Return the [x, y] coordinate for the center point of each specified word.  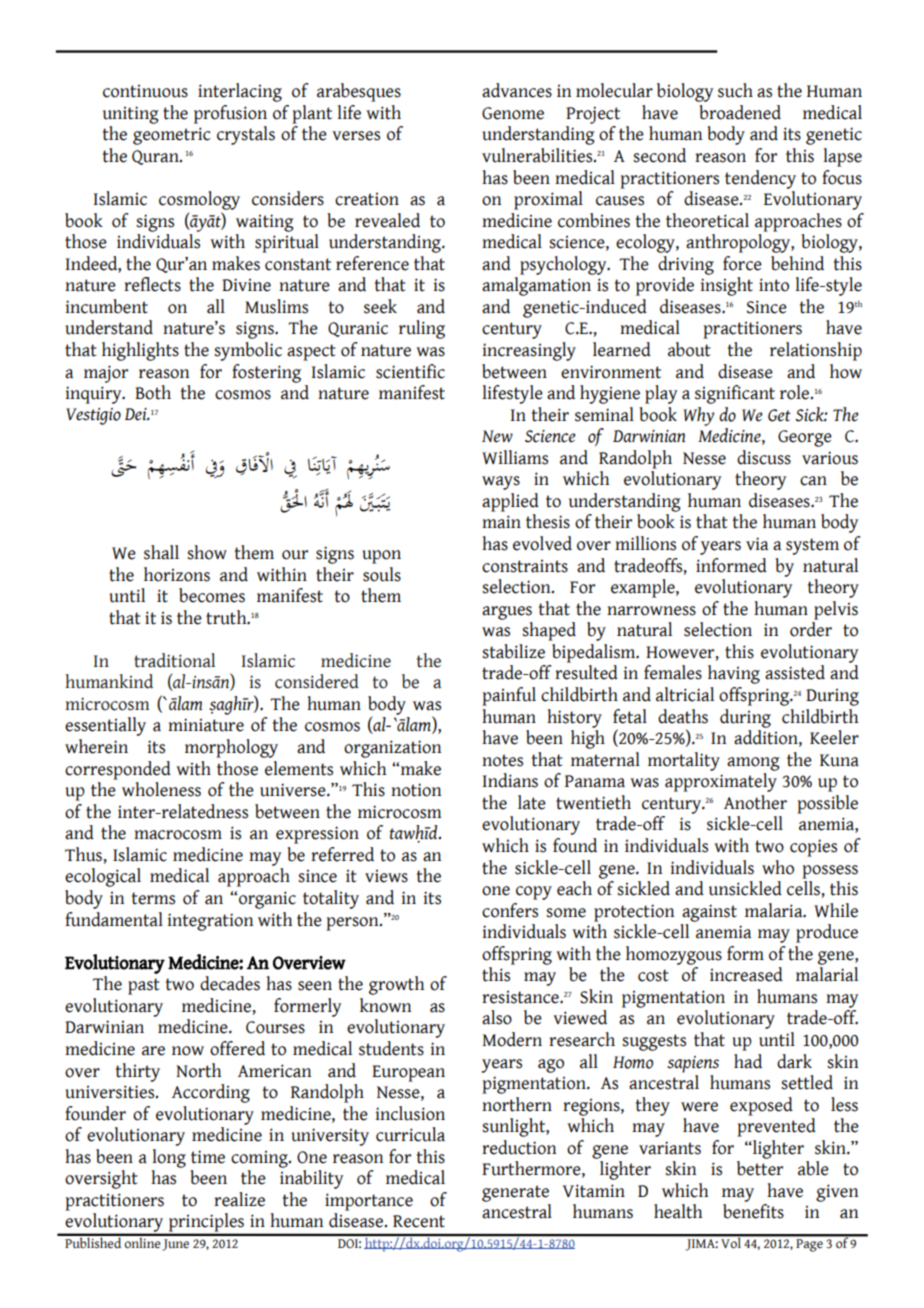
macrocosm [178, 835]
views [386, 876]
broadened [740, 112]
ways [501, 483]
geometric [171, 136]
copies [813, 848]
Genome [513, 113]
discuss [764, 457]
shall [161, 552]
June [175, 1245]
